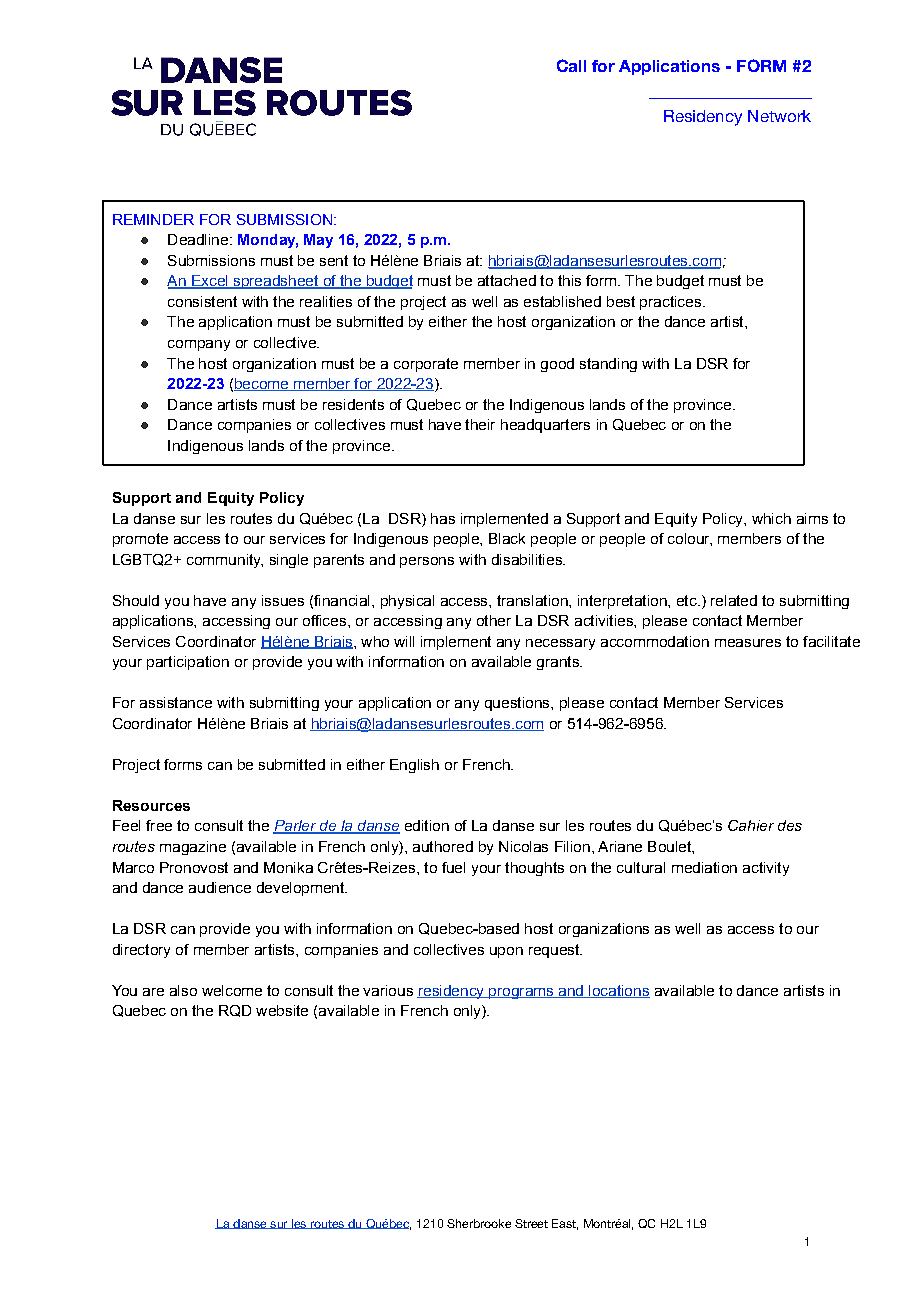  What do you see at coordinates (751, 825) in the screenshot?
I see `Cahier` at bounding box center [751, 825].
